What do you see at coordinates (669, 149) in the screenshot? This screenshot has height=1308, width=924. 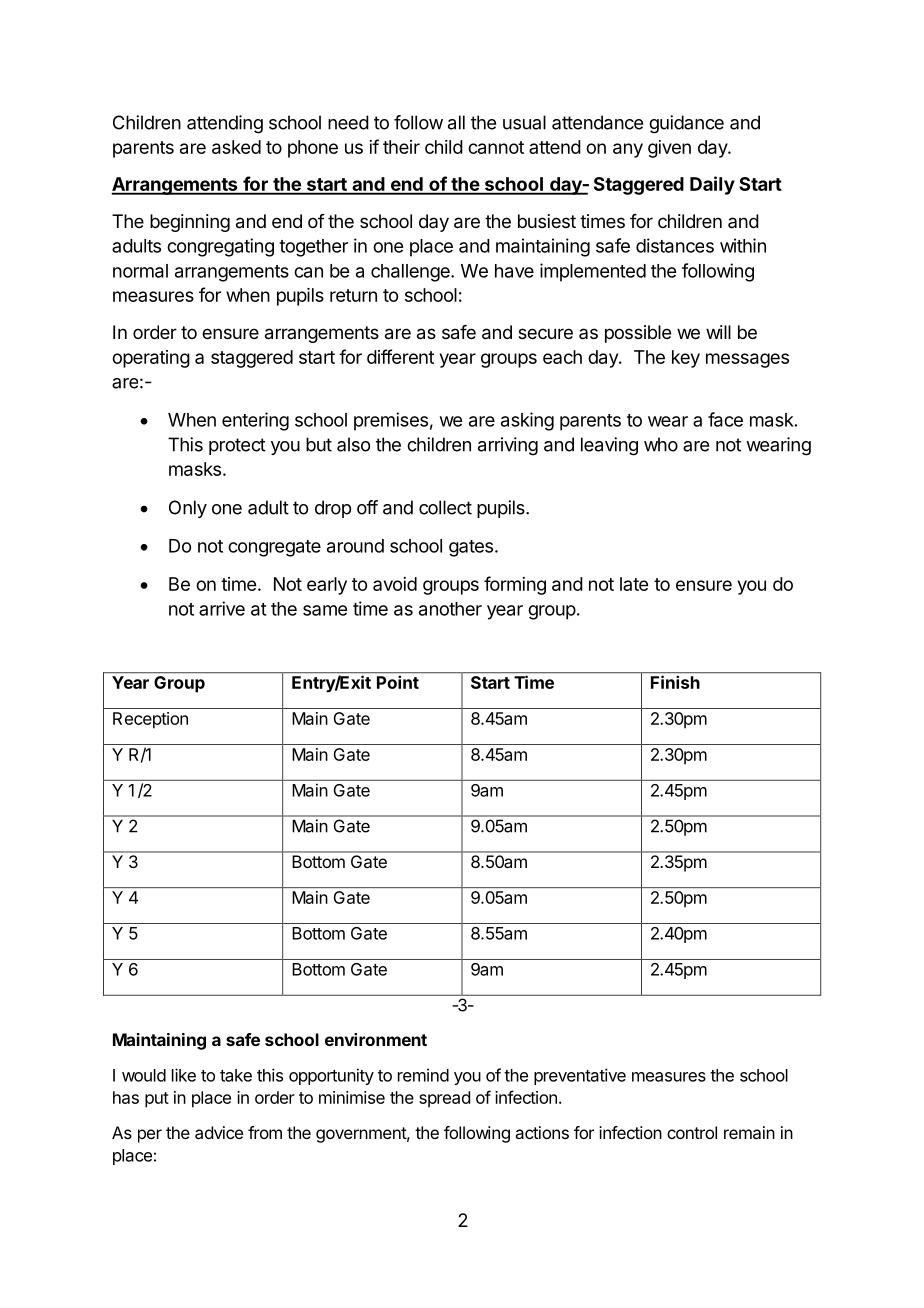 I see `given` at bounding box center [669, 149].
